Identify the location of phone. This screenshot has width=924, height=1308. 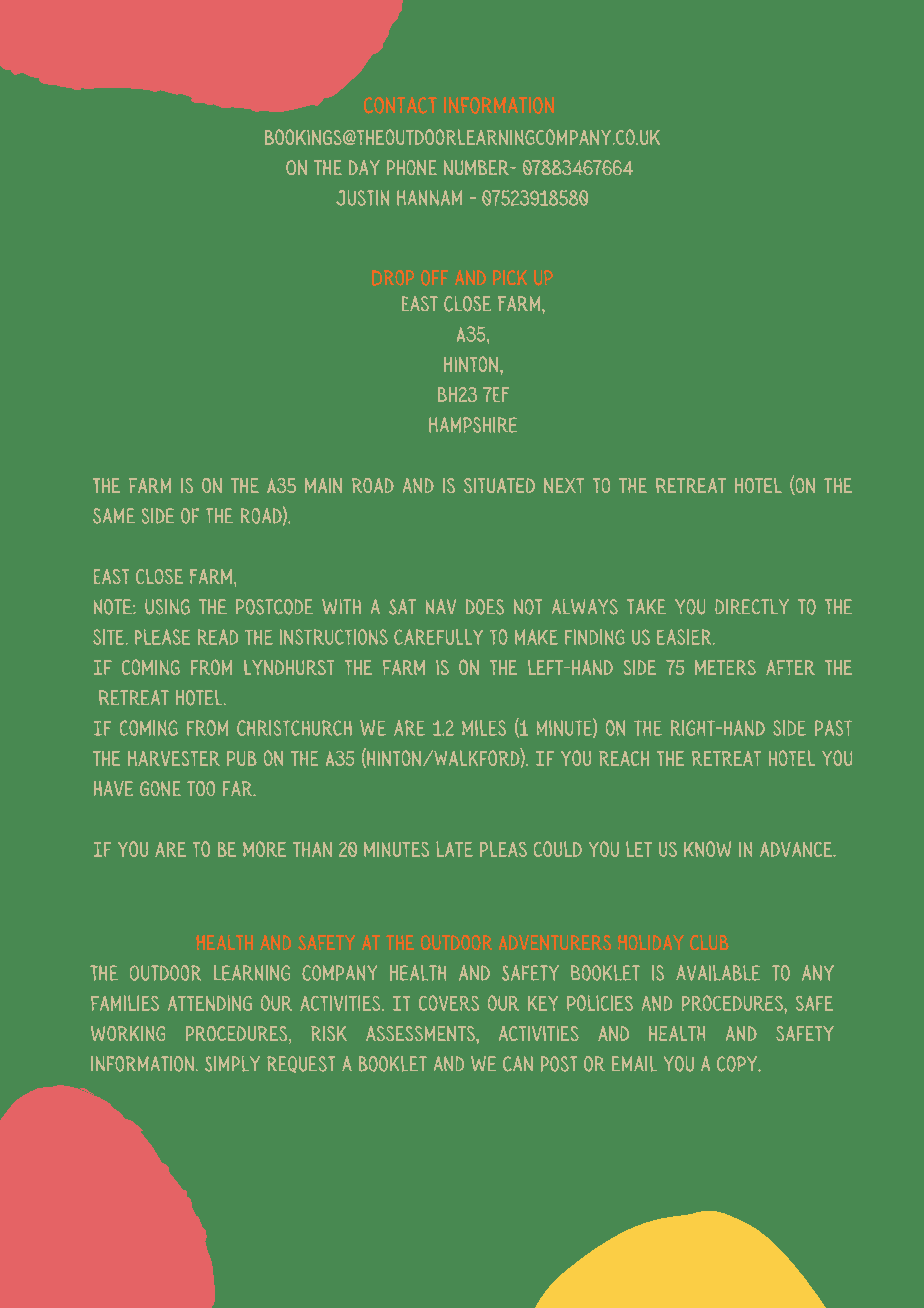
(412, 167).
